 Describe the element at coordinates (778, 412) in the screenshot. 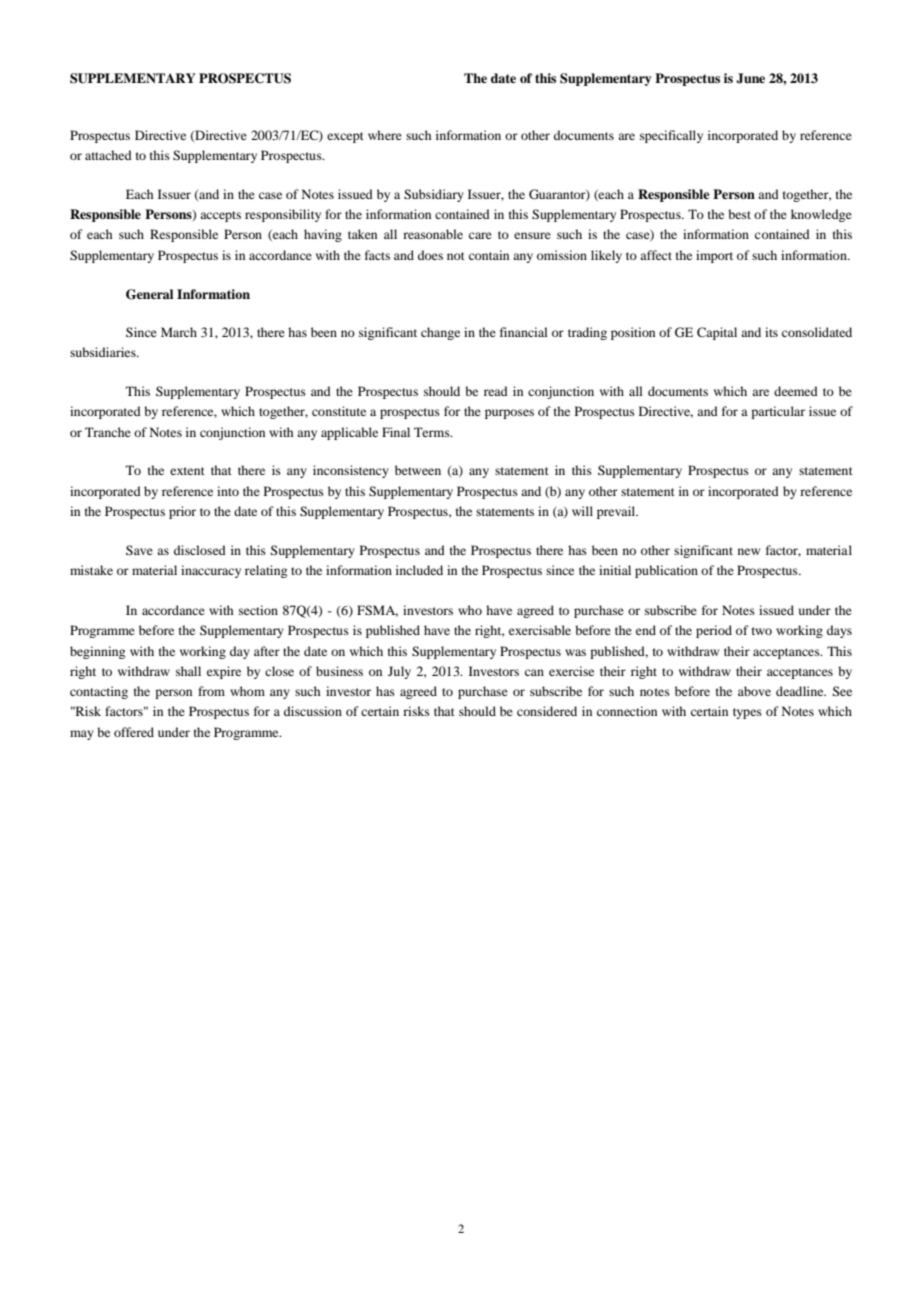

I see `particular` at that location.
